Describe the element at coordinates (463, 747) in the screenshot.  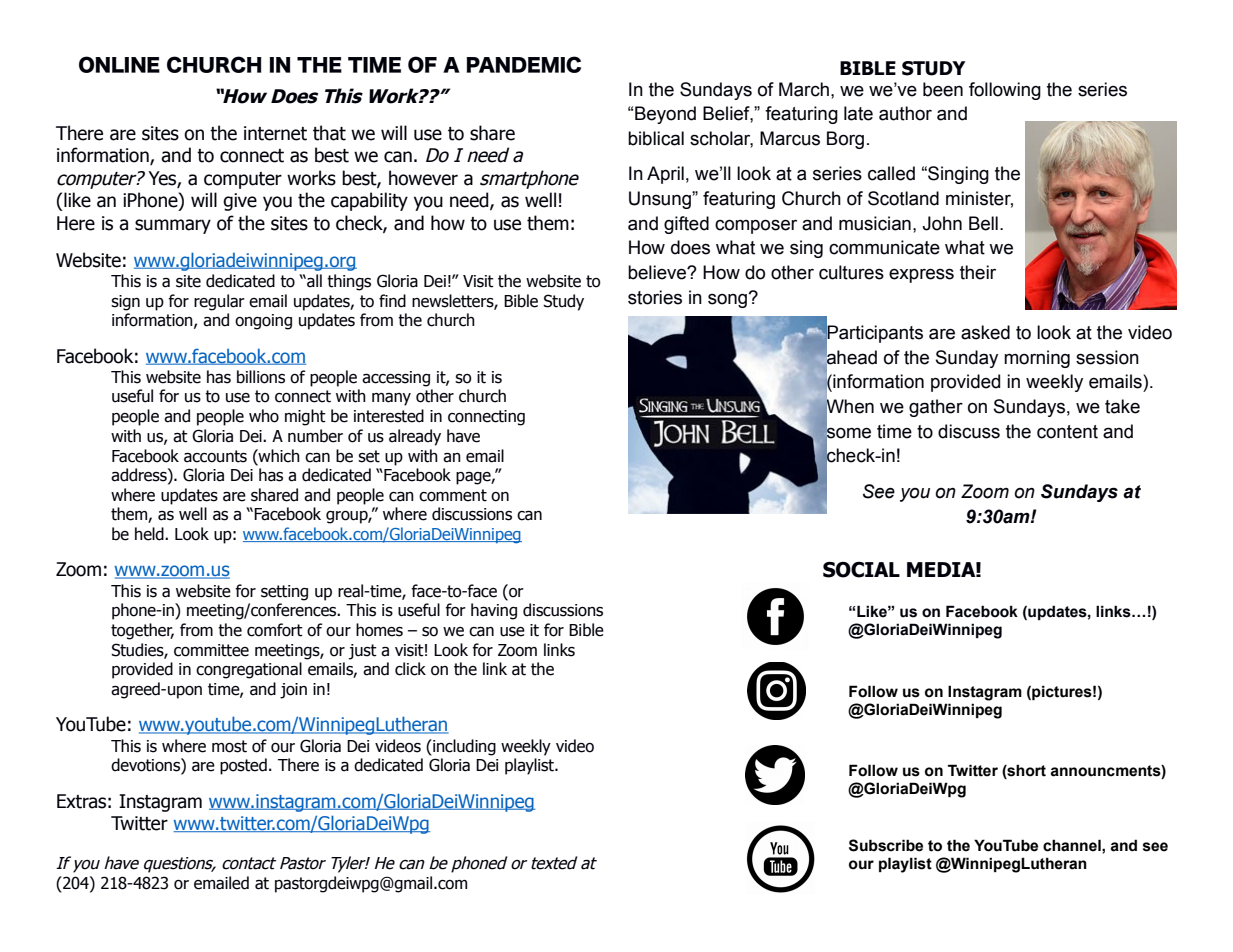
I see `including` at that location.
